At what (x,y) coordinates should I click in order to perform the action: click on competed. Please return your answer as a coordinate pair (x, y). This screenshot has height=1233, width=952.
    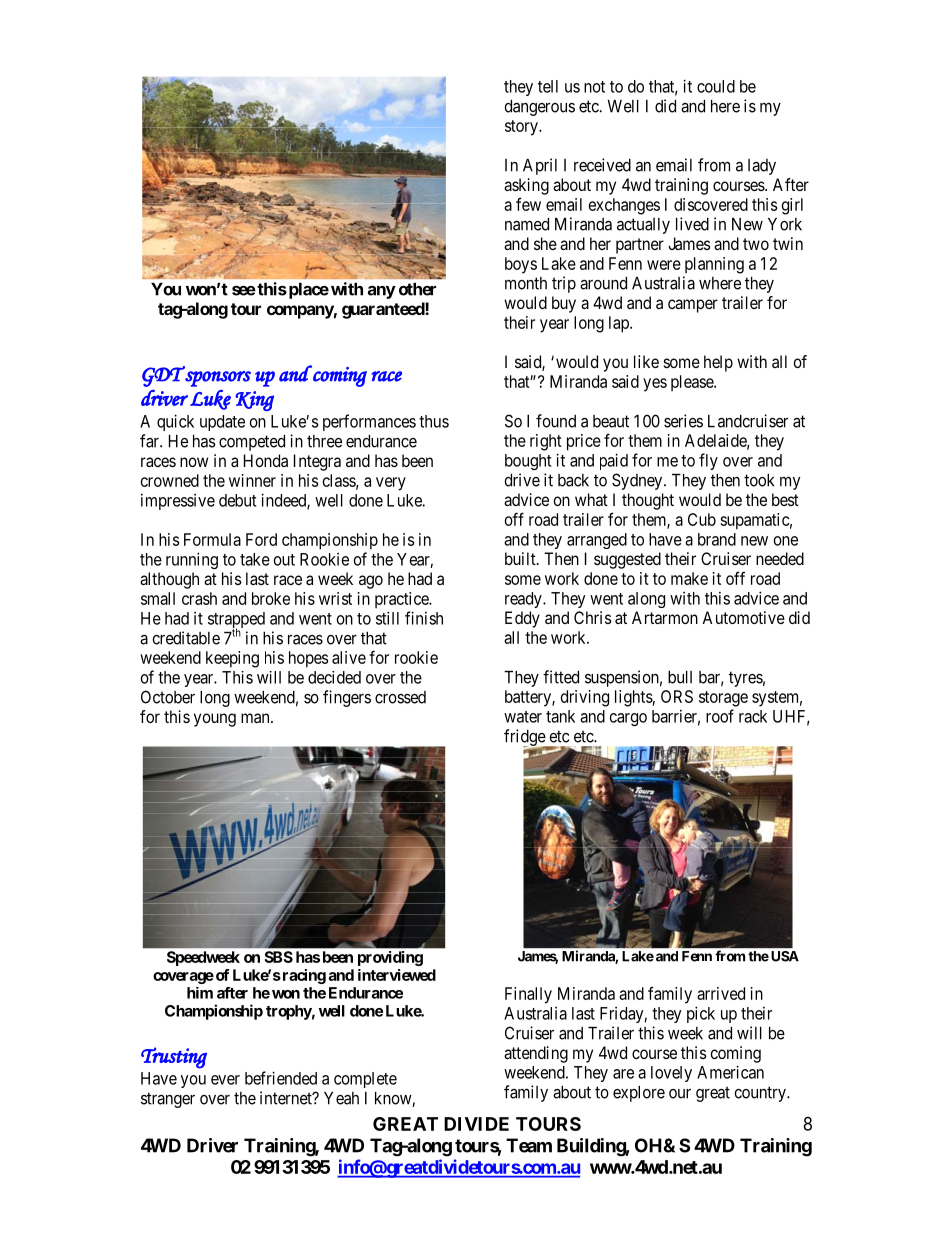
    Looking at the image, I should click on (252, 443).
